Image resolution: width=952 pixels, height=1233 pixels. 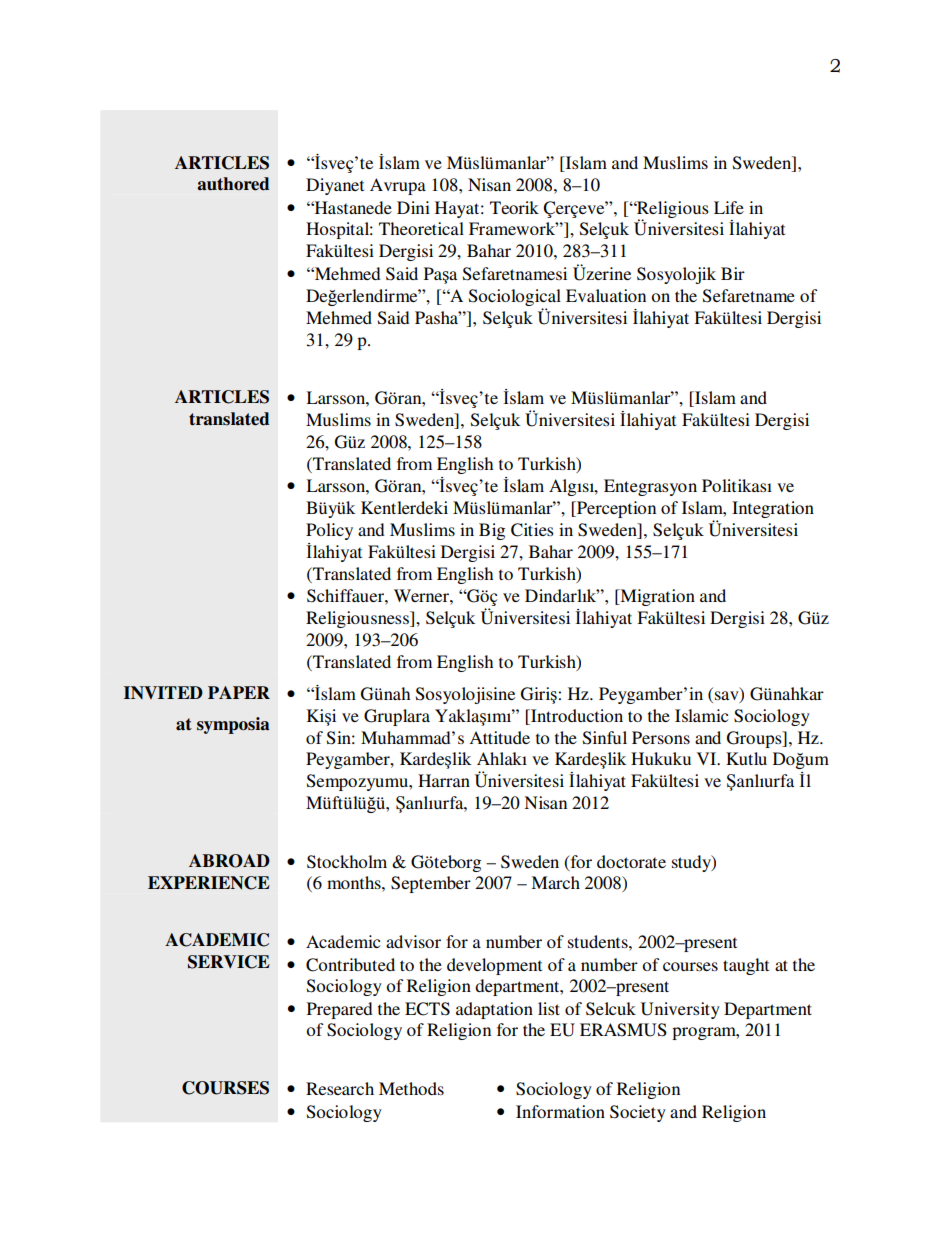 I want to click on Methods, so click(x=411, y=1088).
